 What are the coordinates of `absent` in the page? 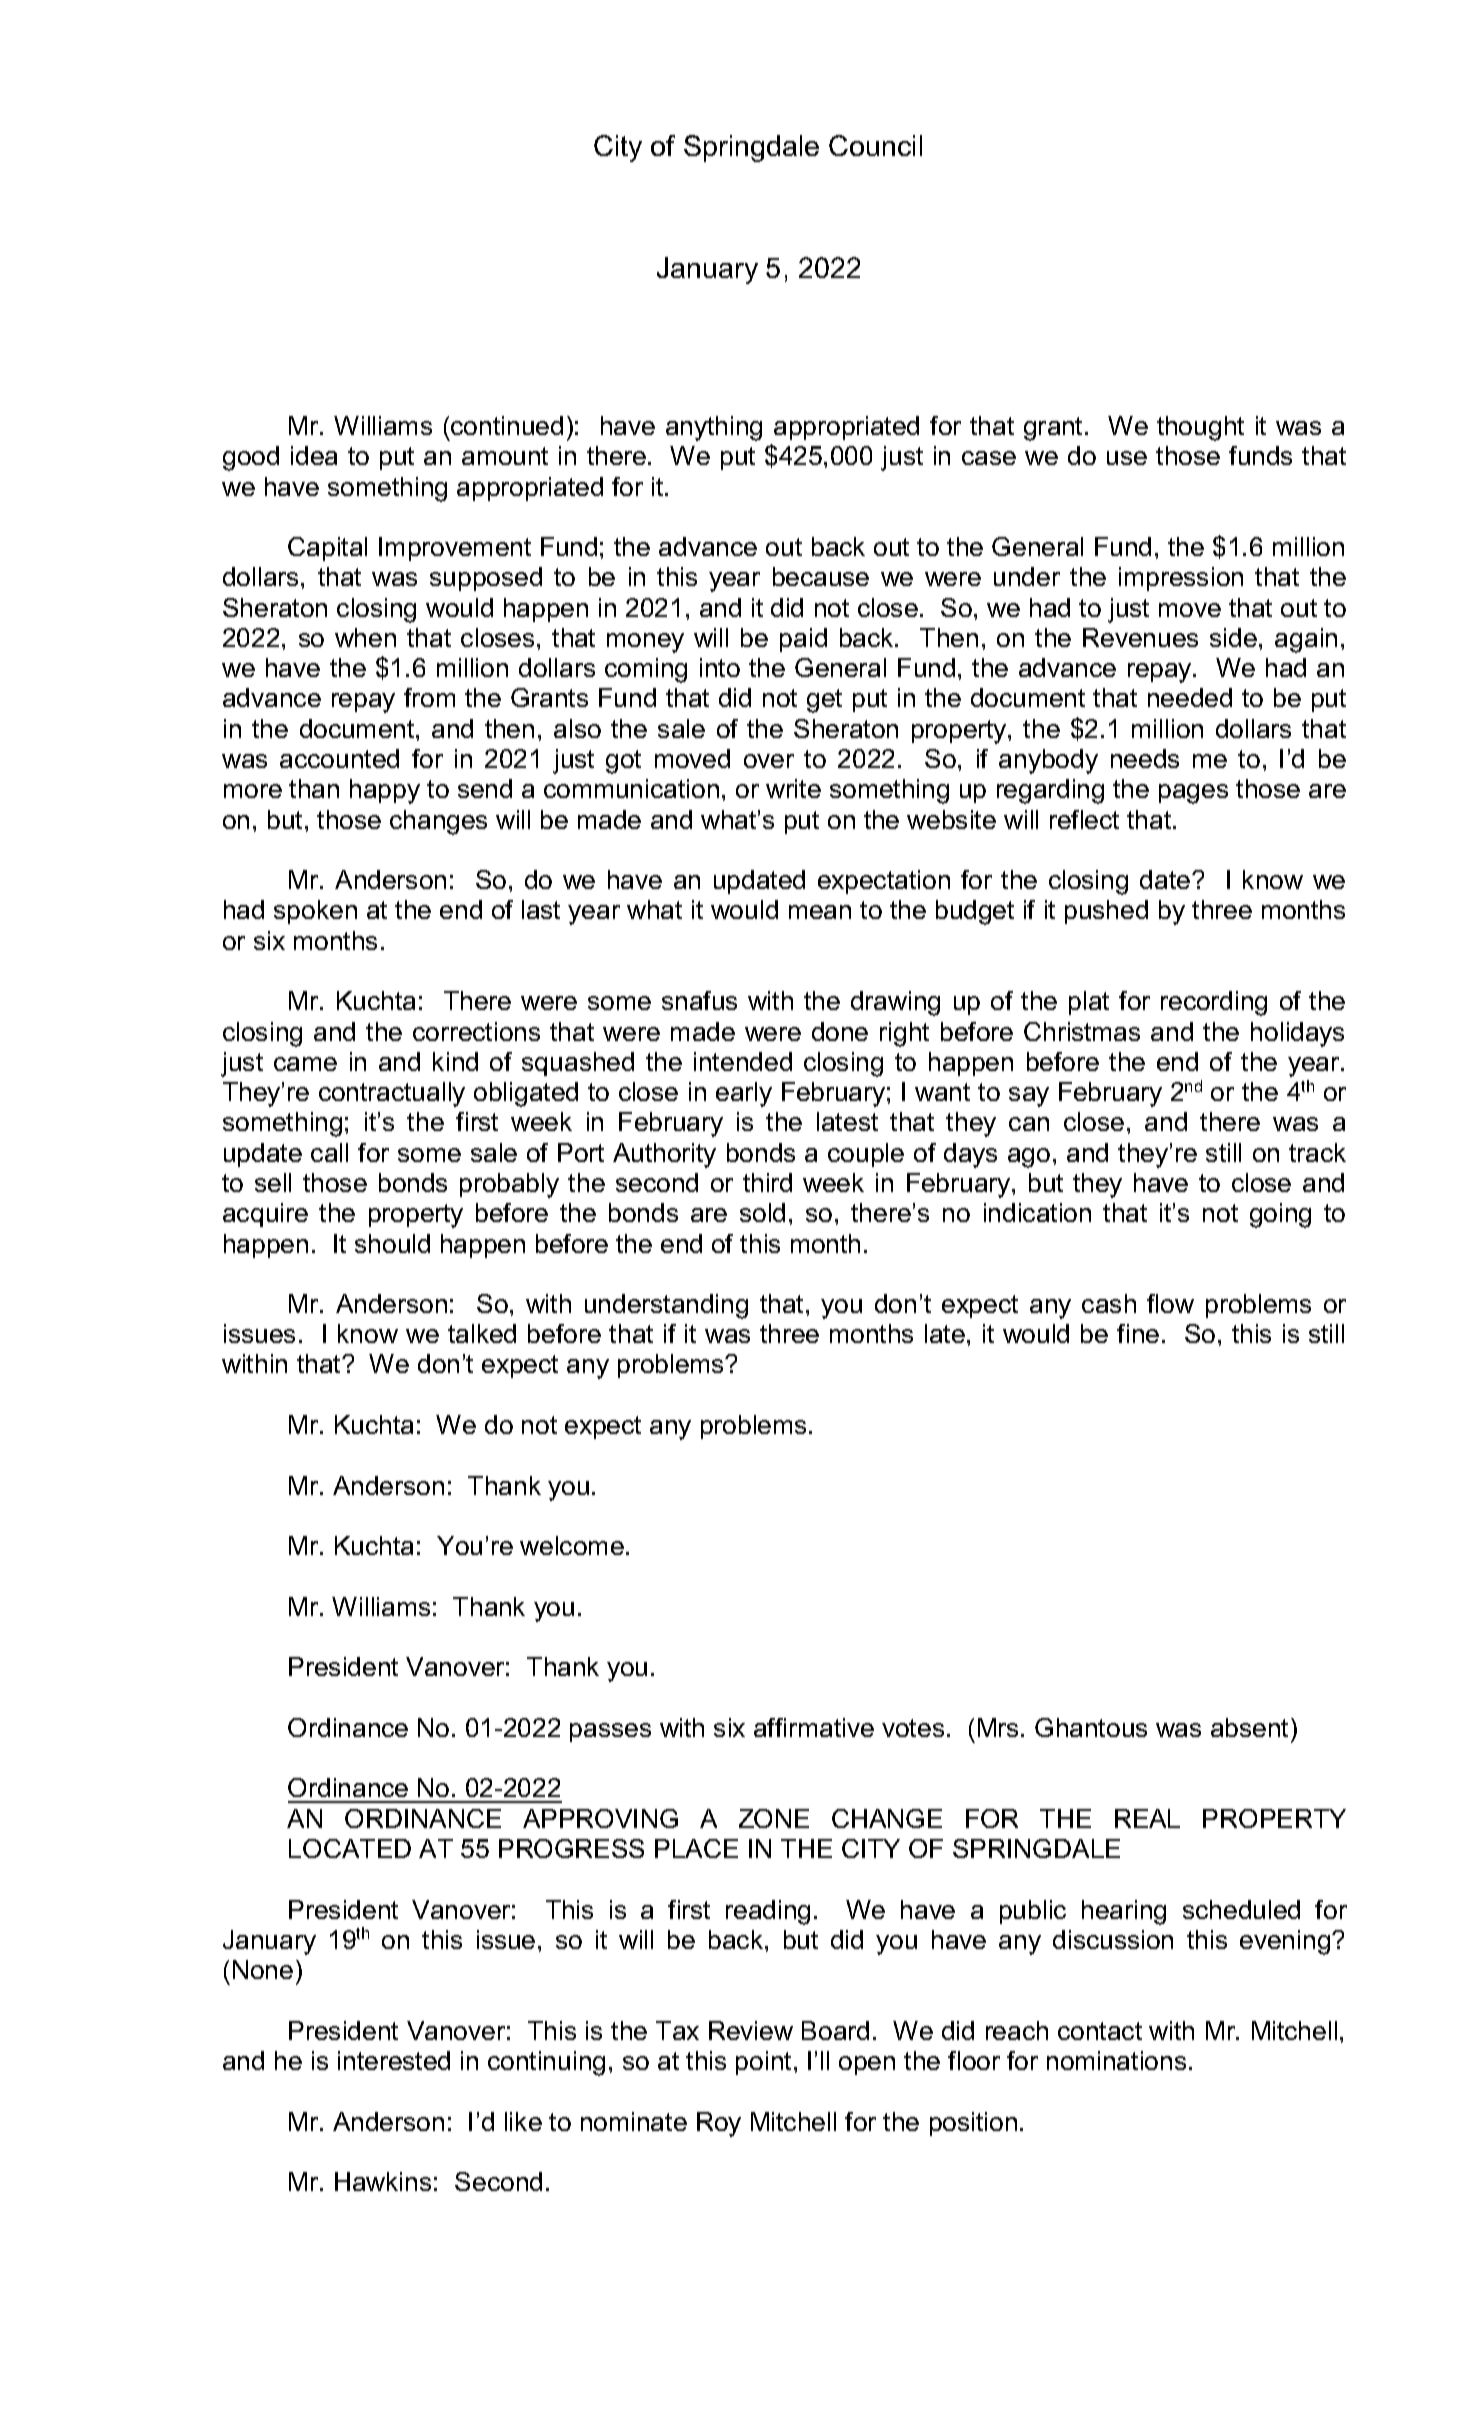 It's located at (1251, 1727).
